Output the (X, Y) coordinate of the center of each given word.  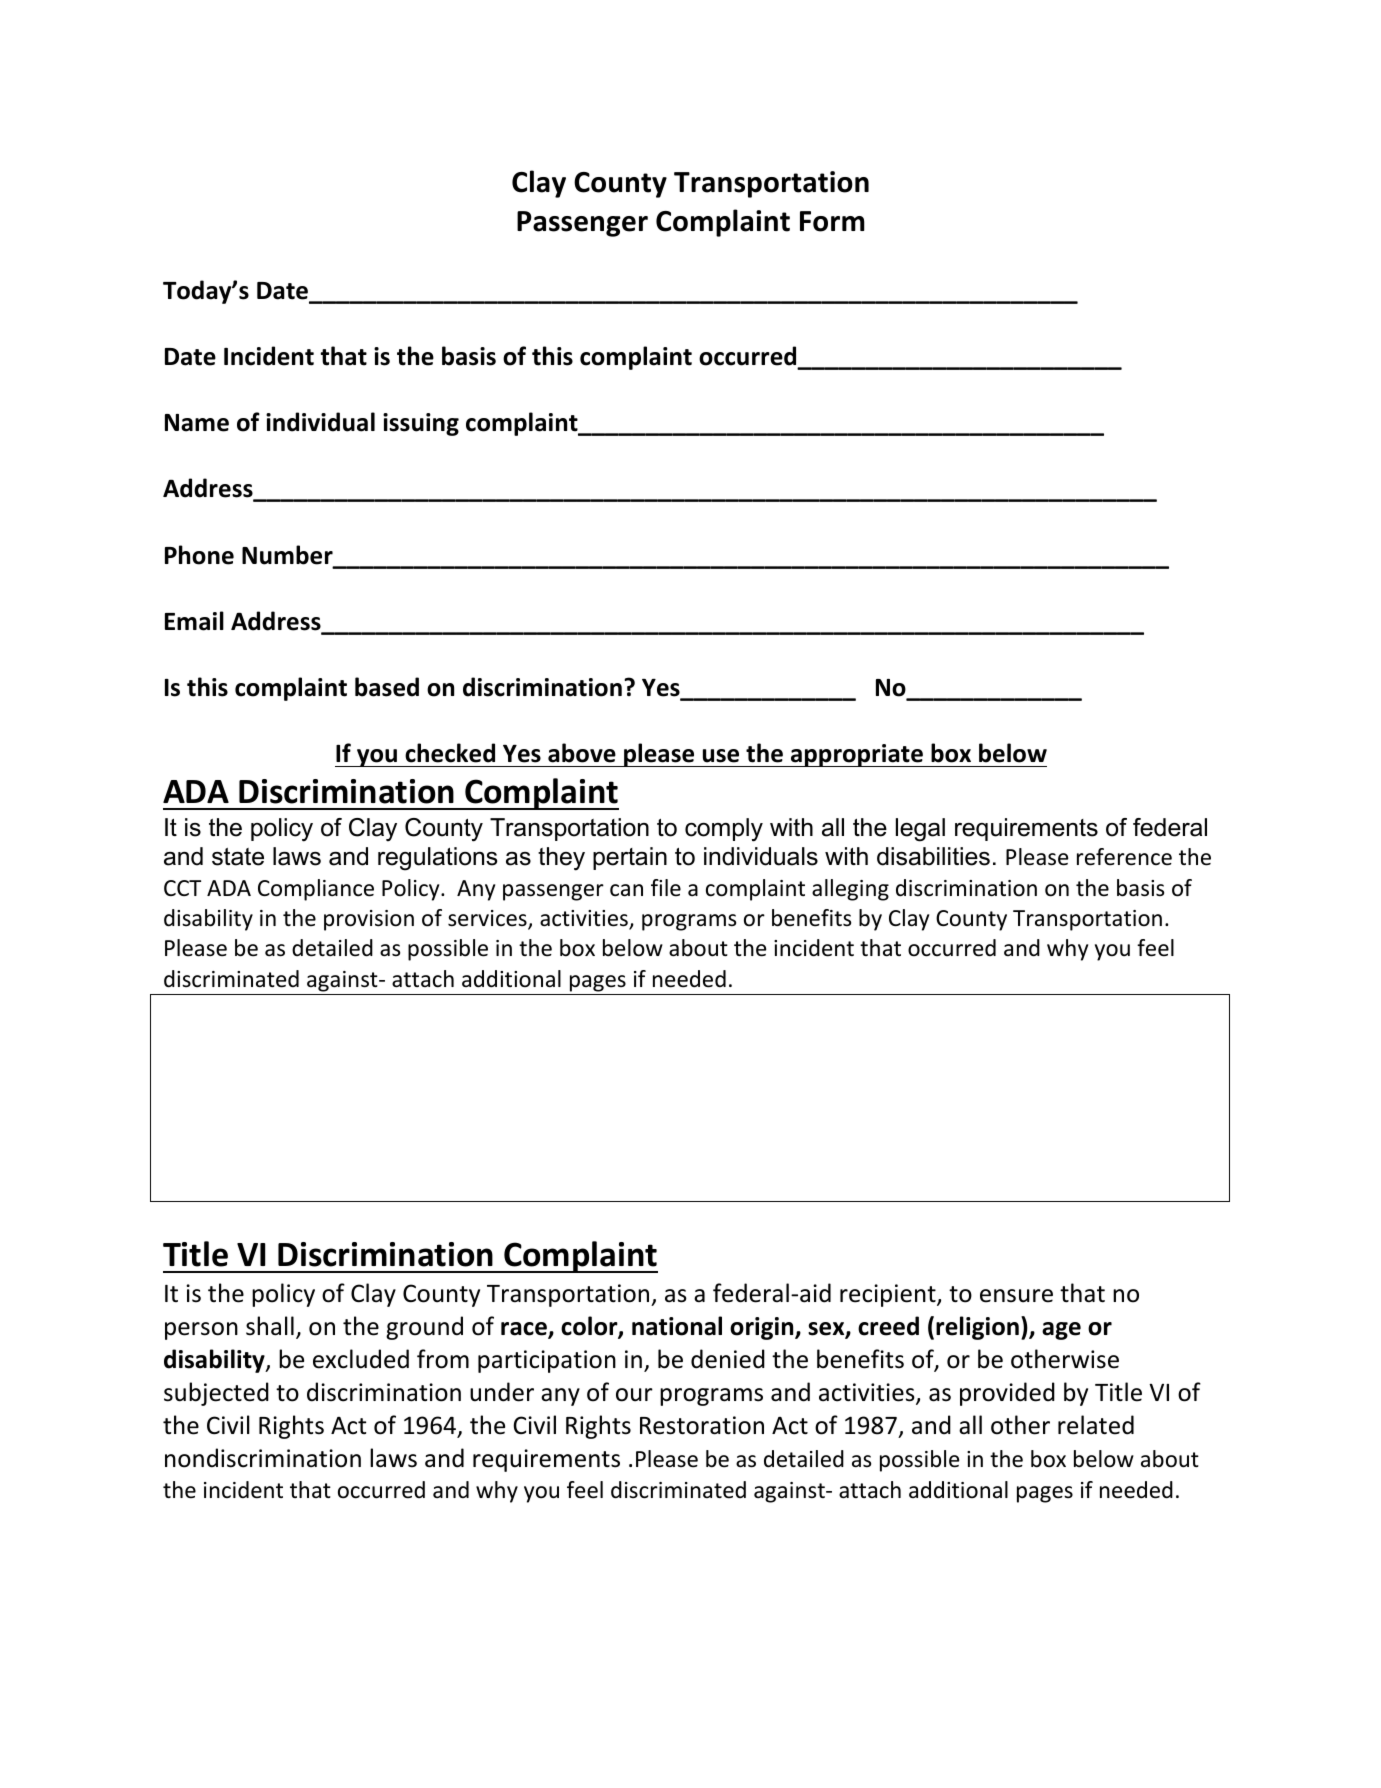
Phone (199, 555)
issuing (421, 424)
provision (369, 920)
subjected (216, 1394)
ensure (1016, 1296)
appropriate (857, 755)
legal (920, 830)
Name (197, 423)
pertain (630, 858)
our (634, 1395)
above (582, 753)
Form (832, 221)
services (488, 919)
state (238, 857)
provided (1007, 1394)
